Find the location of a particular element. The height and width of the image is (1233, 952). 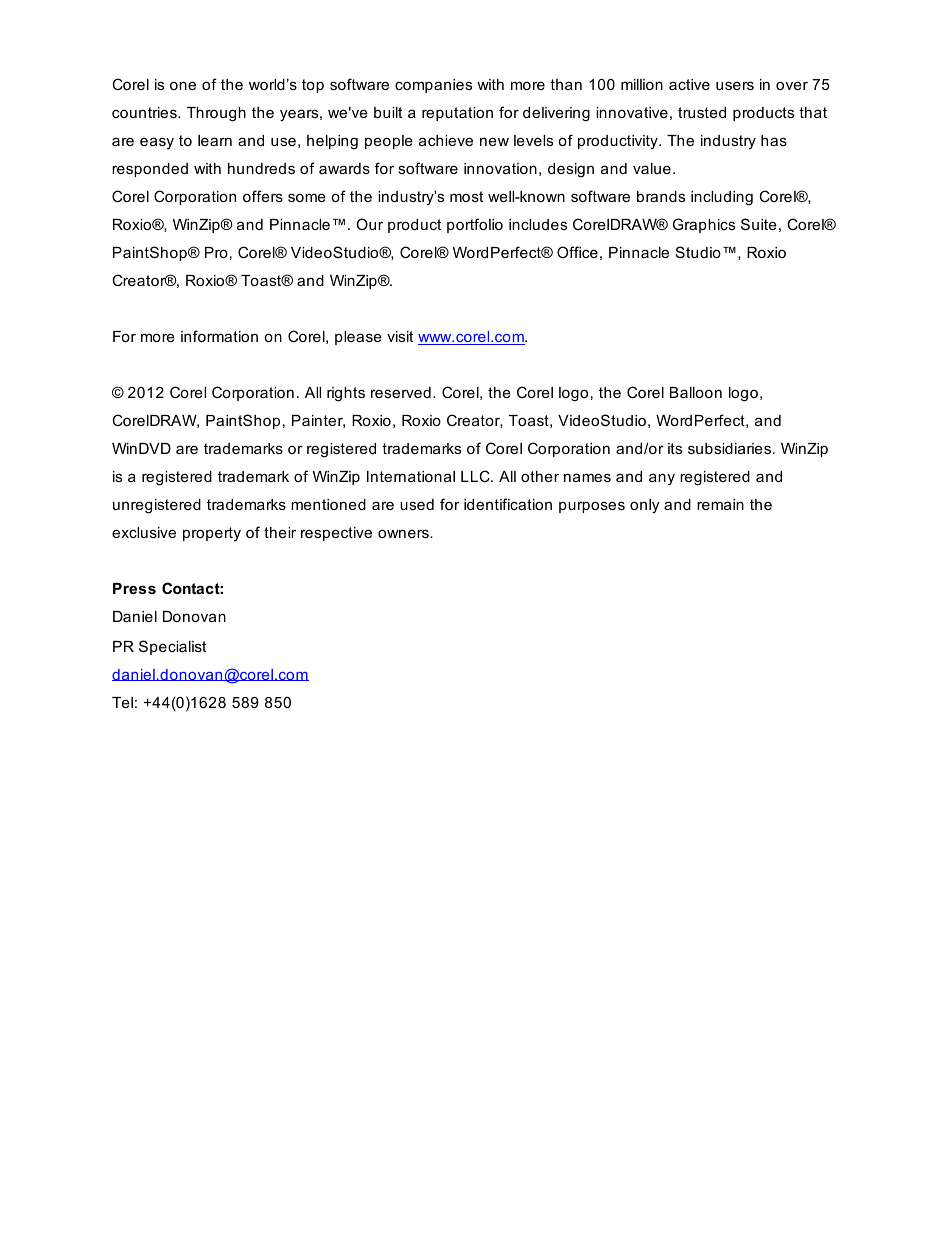

Through is located at coordinates (216, 114).
